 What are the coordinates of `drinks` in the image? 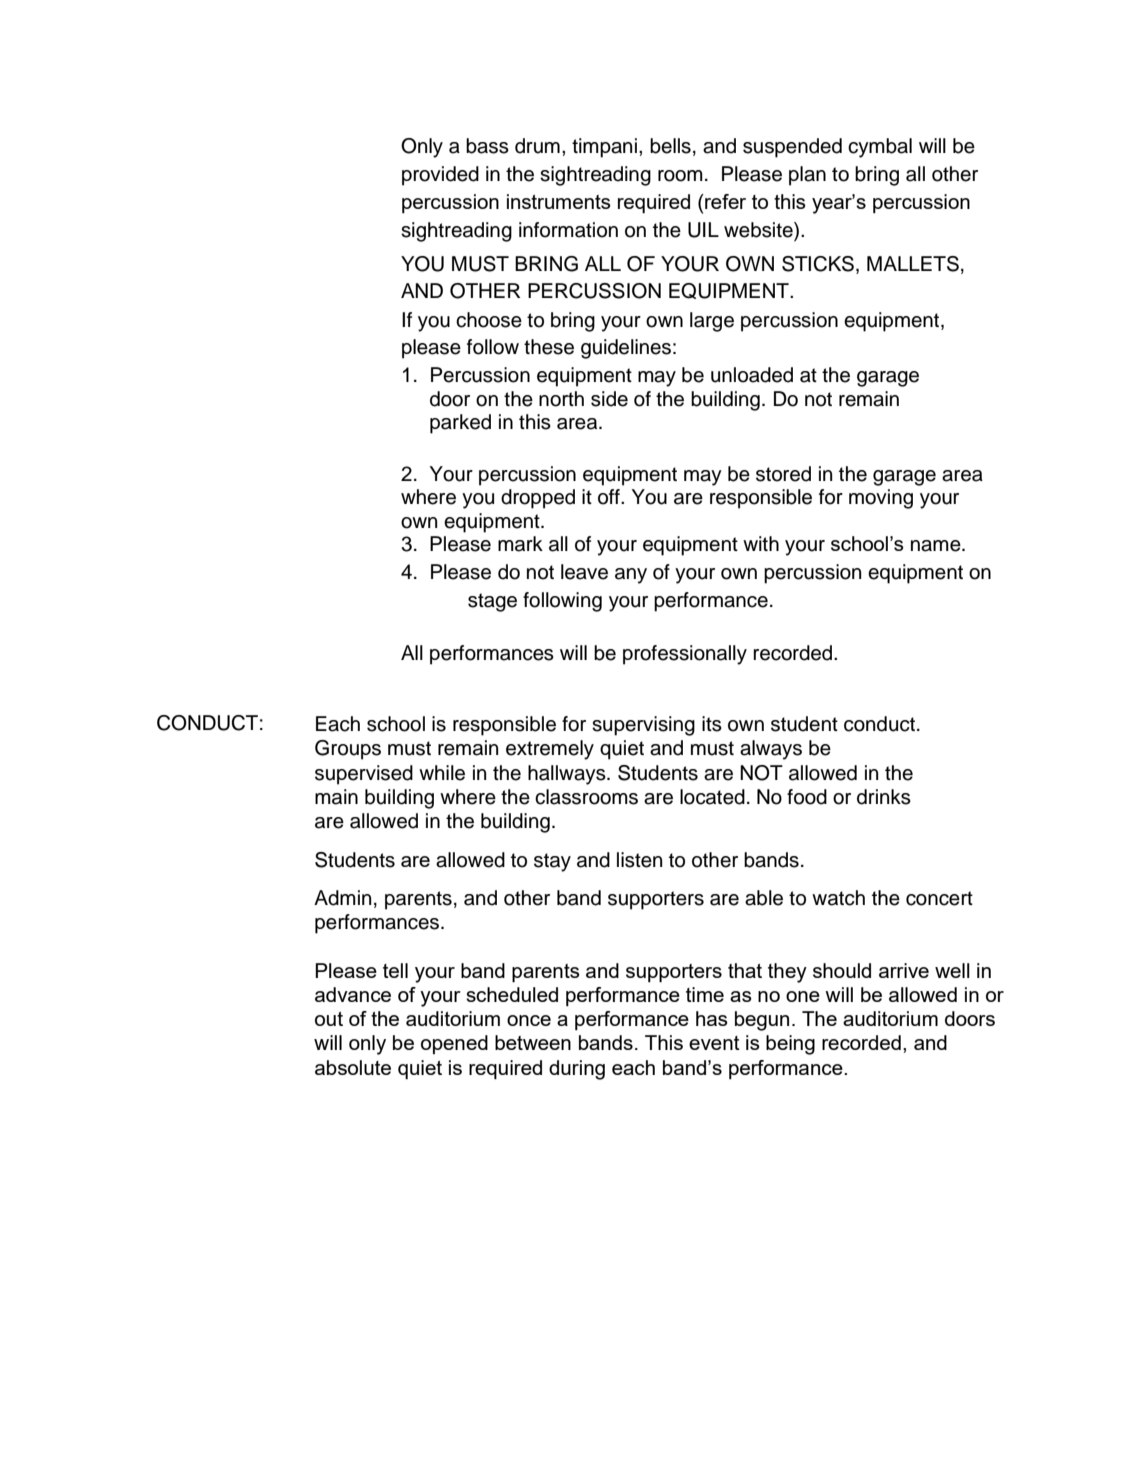 It's located at (884, 797).
